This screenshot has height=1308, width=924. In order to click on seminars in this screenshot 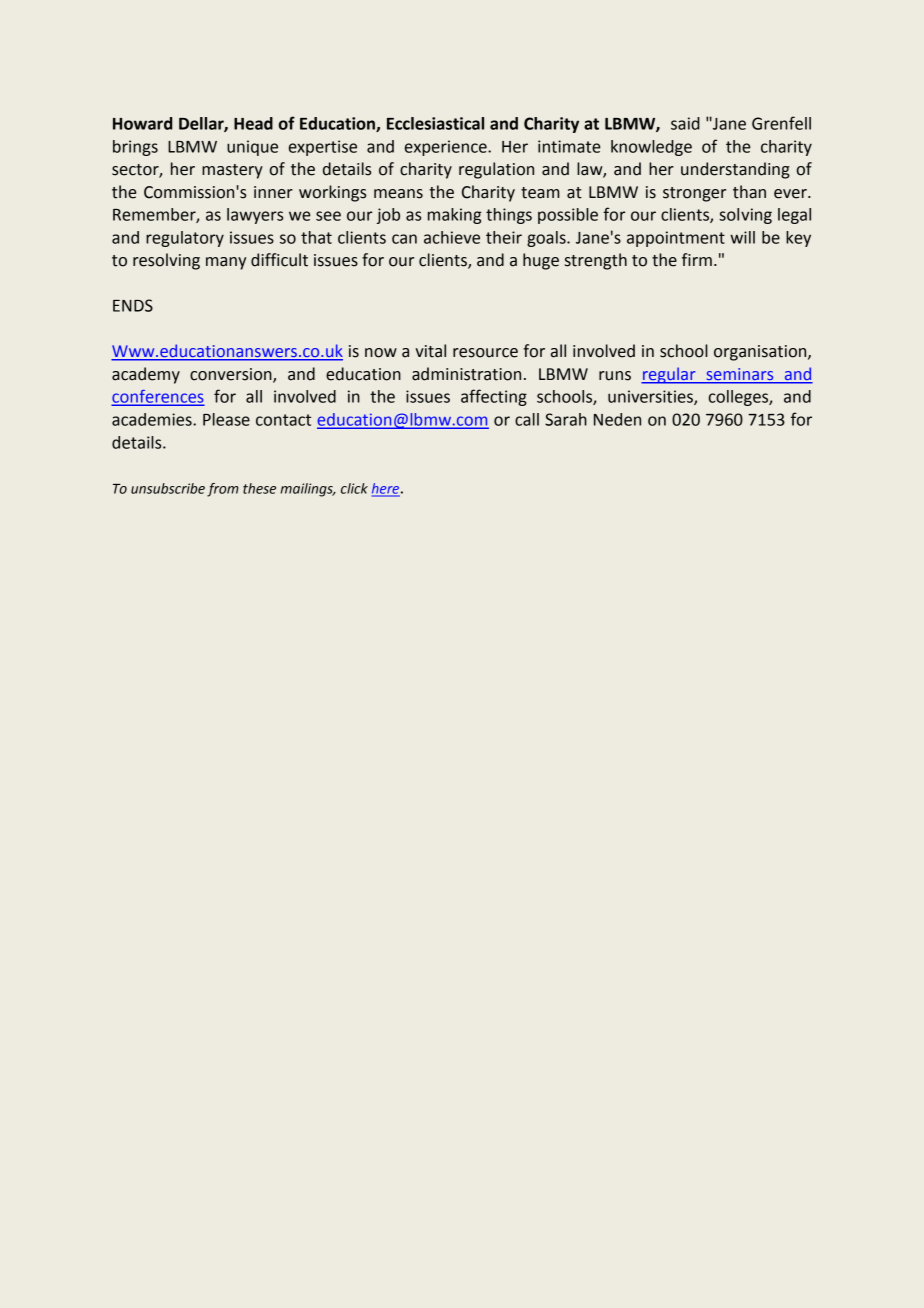, I will do `click(740, 375)`.
